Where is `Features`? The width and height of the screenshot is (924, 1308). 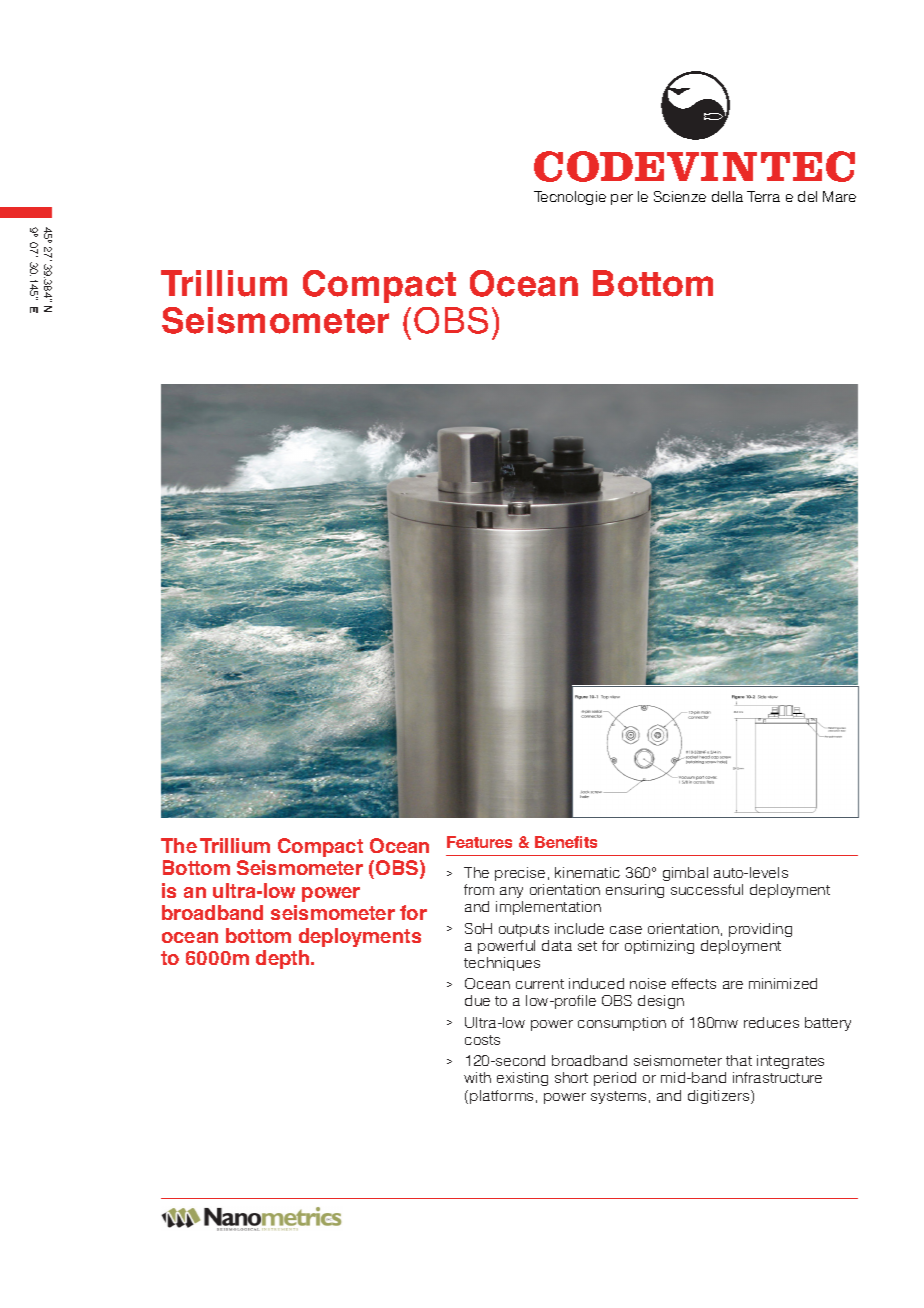
Features is located at coordinates (479, 842).
